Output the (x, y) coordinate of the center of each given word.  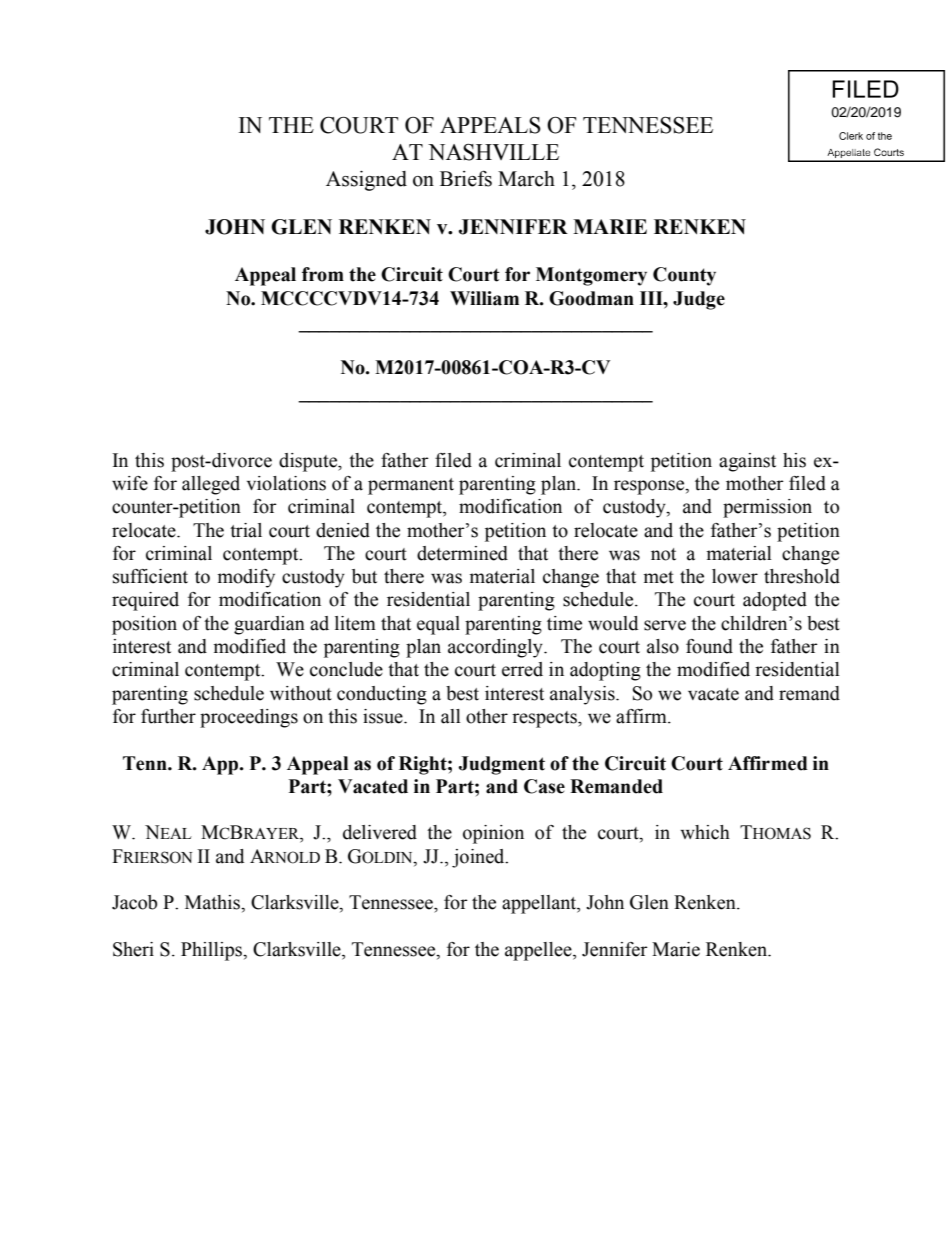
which (705, 832)
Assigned (366, 181)
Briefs (466, 178)
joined (479, 858)
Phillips (212, 951)
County (684, 276)
